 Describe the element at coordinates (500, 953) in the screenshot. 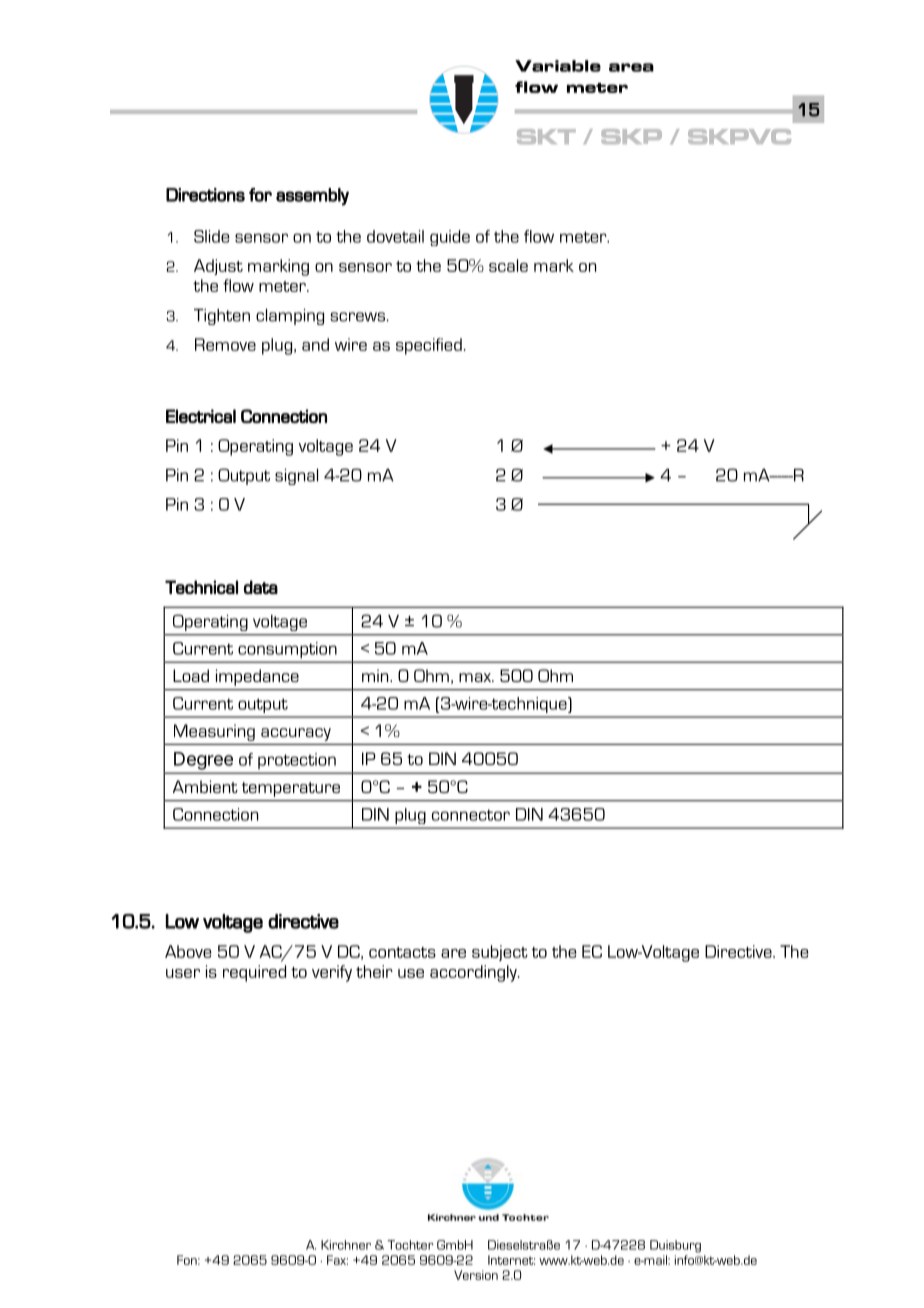

I see `subject` at that location.
